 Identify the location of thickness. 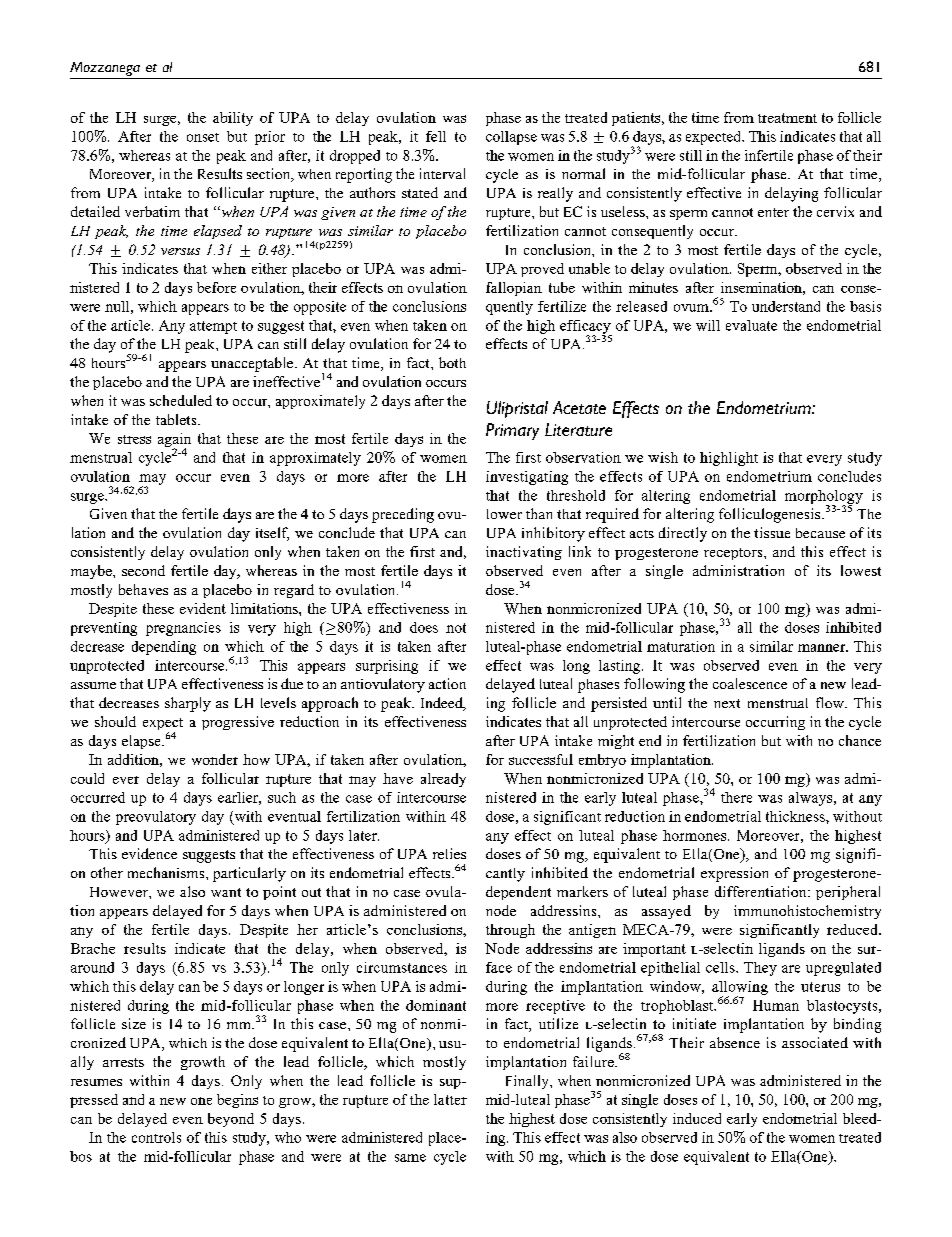
(796, 816).
